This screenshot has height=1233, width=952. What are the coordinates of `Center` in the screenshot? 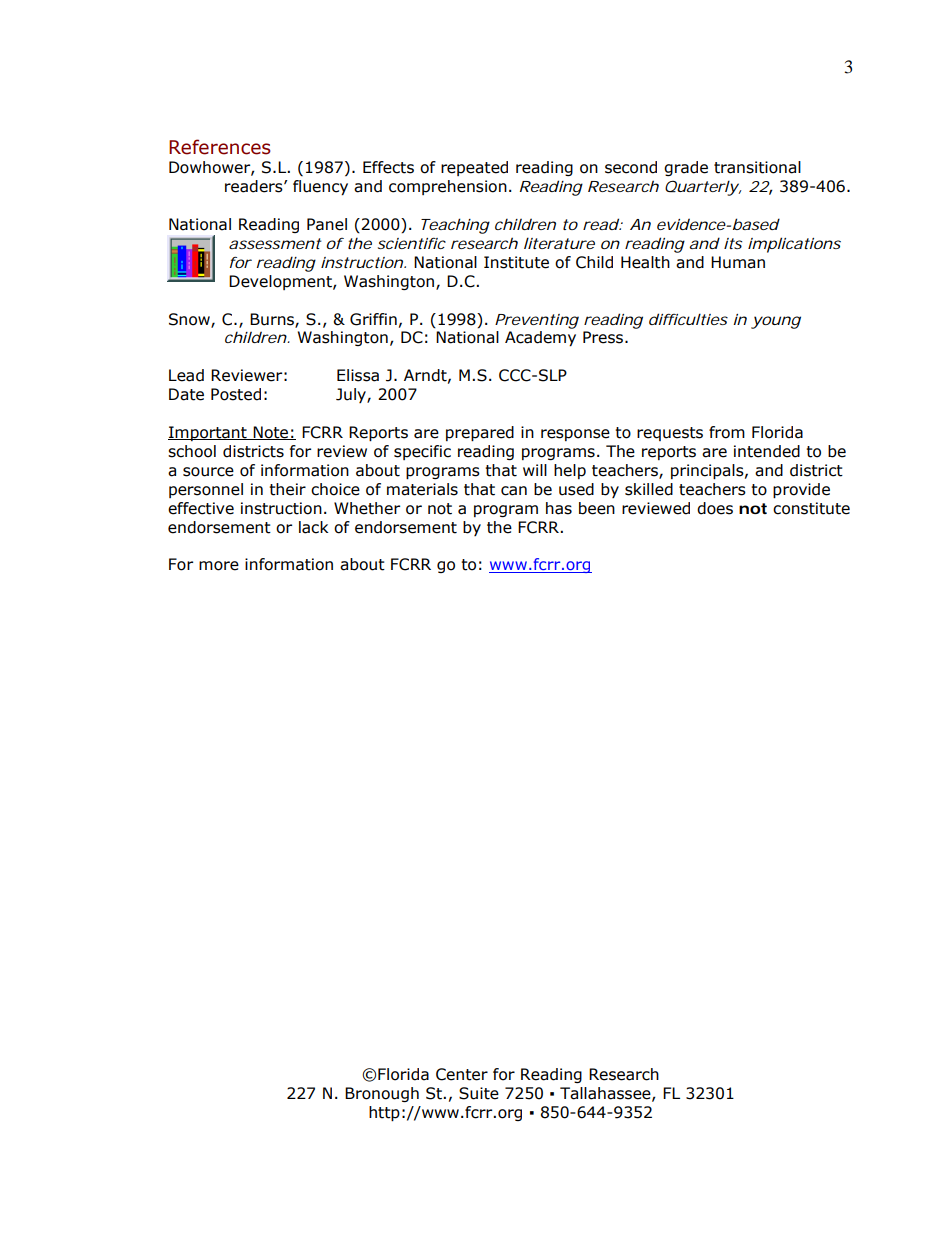 It's located at (462, 1074).
